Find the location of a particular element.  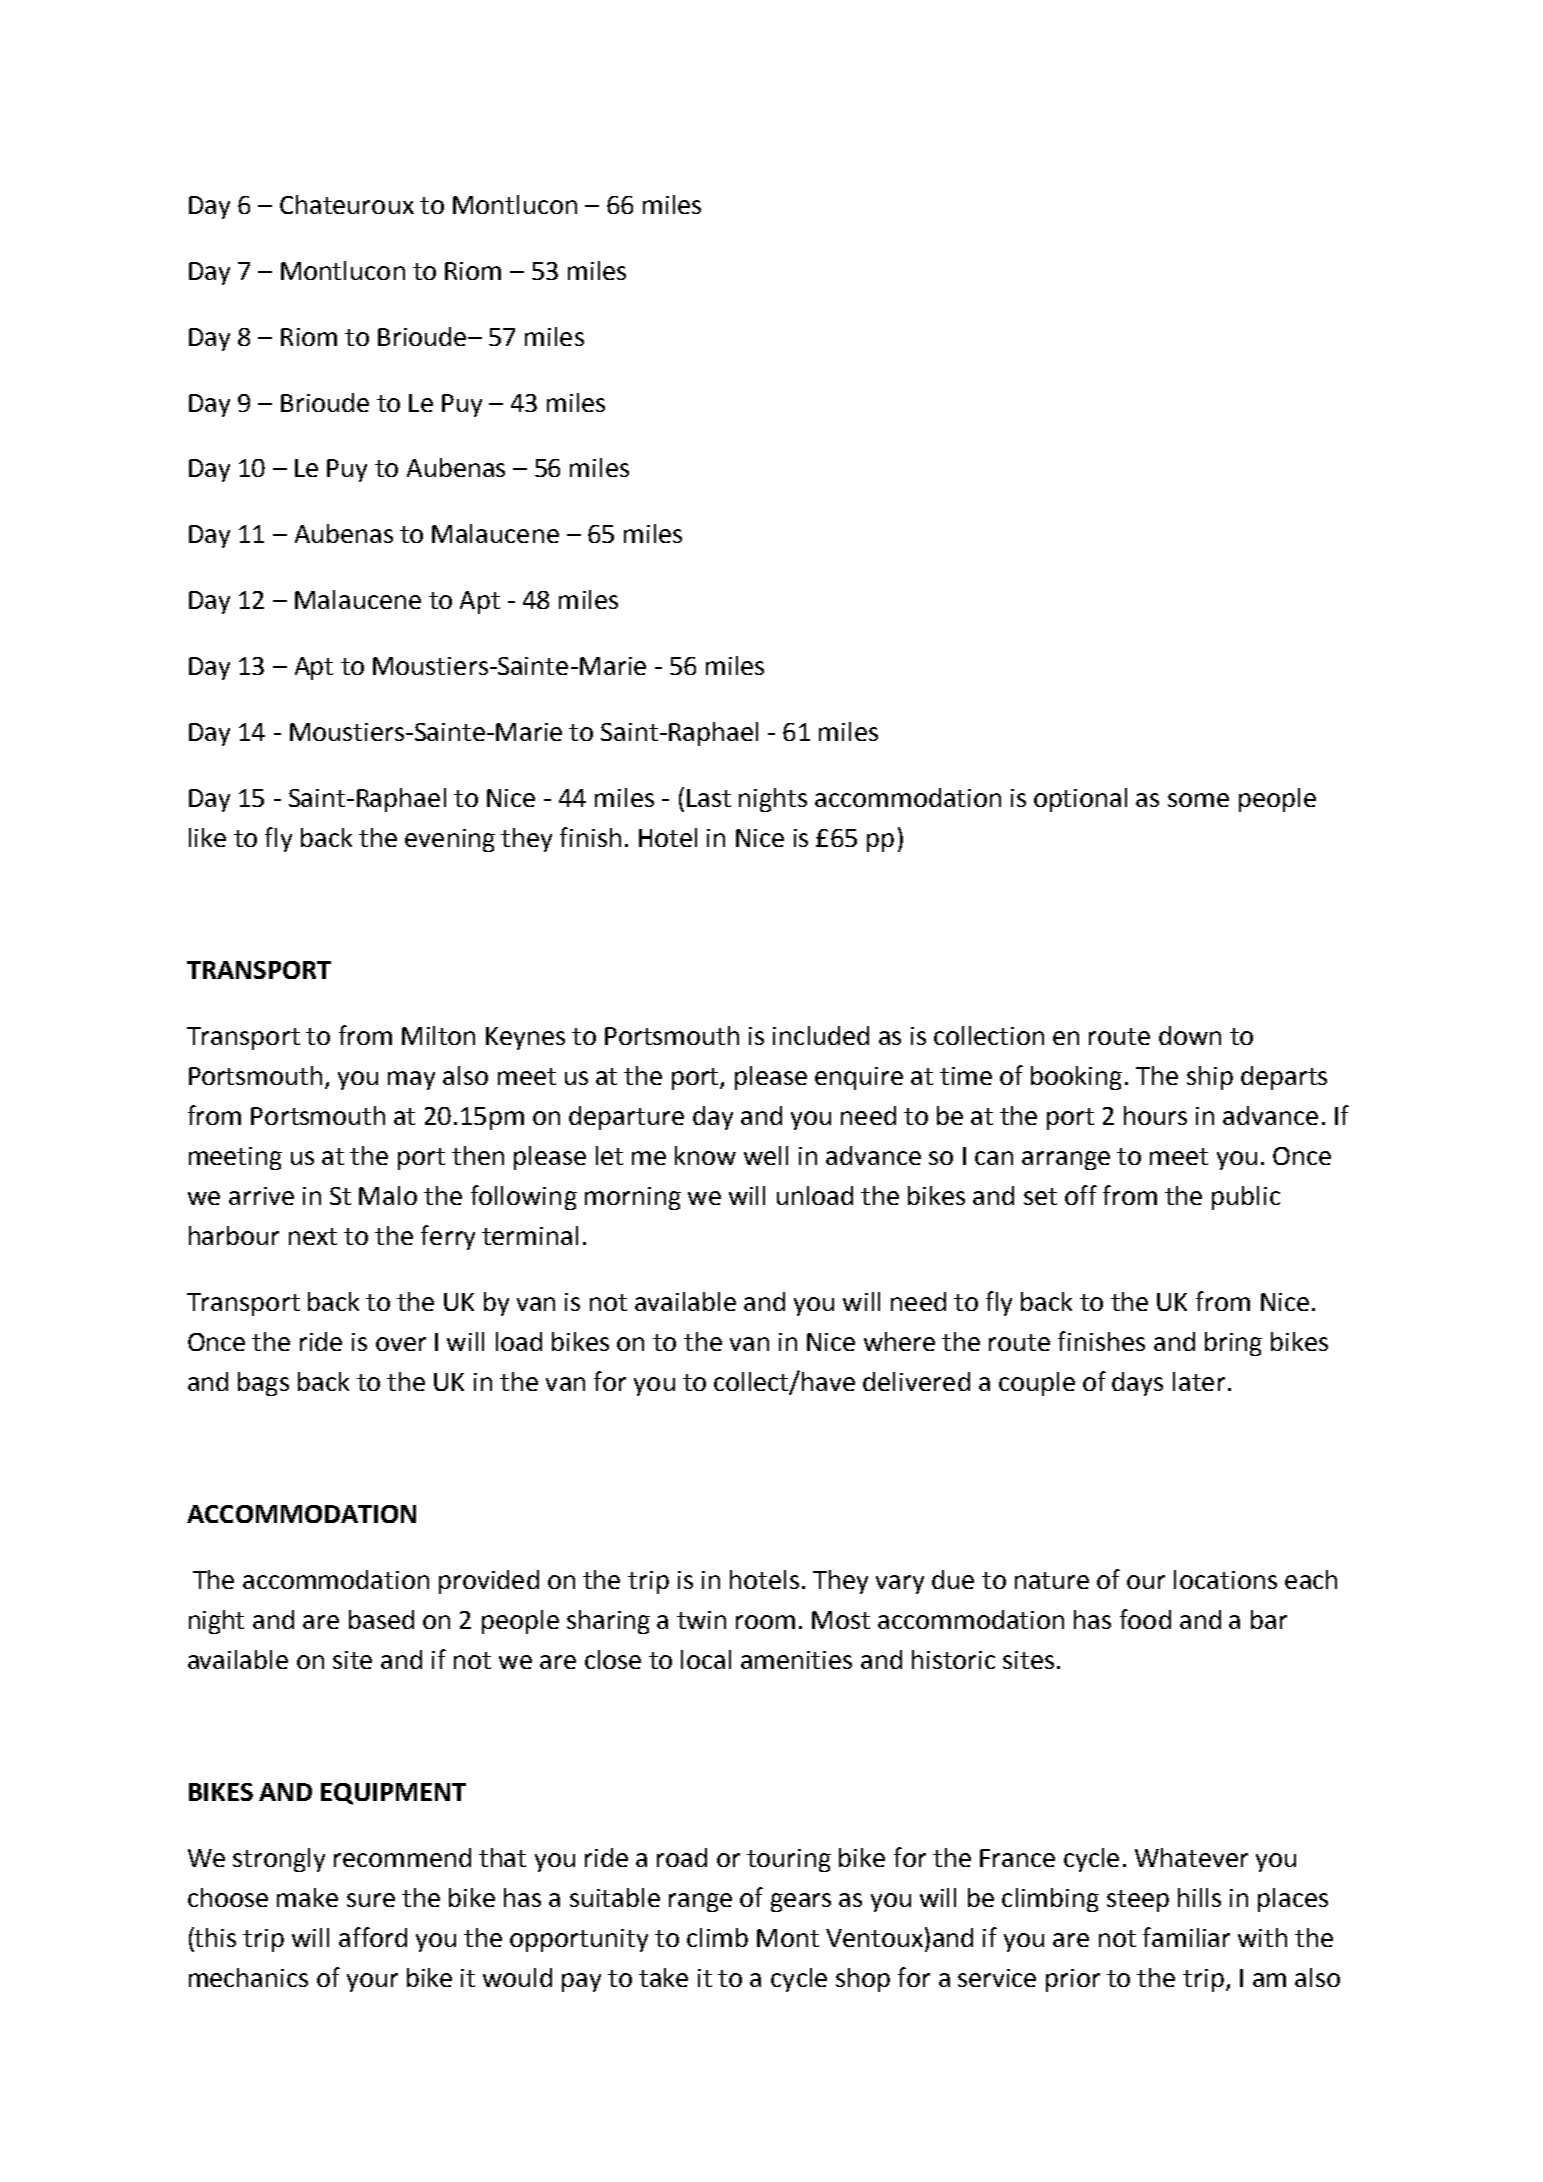

evening is located at coordinates (450, 840).
